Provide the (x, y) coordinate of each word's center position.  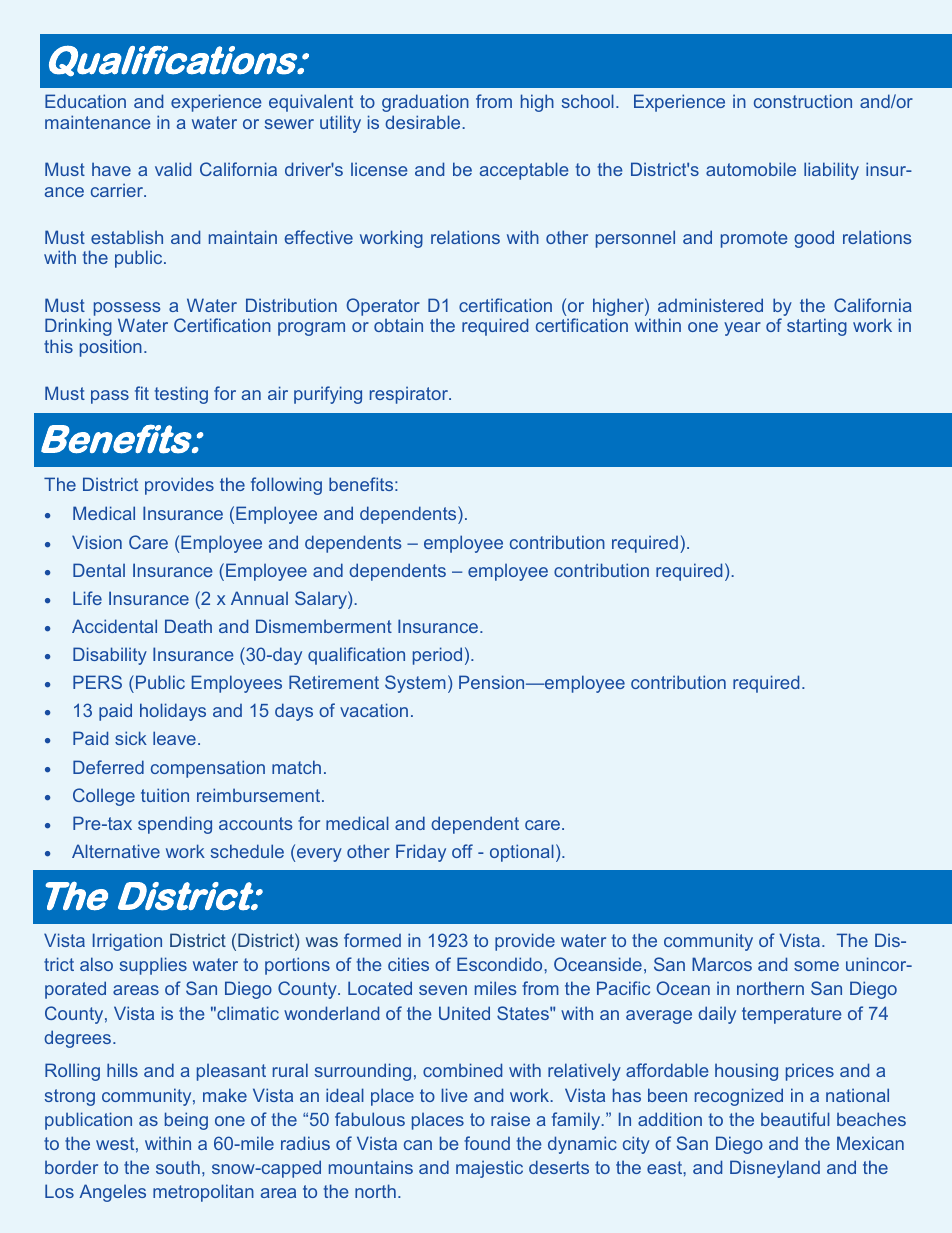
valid (173, 169)
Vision (97, 542)
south (178, 1167)
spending (175, 825)
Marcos (722, 964)
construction (803, 101)
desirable (424, 122)
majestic (489, 1169)
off (462, 851)
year (742, 329)
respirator (410, 395)
